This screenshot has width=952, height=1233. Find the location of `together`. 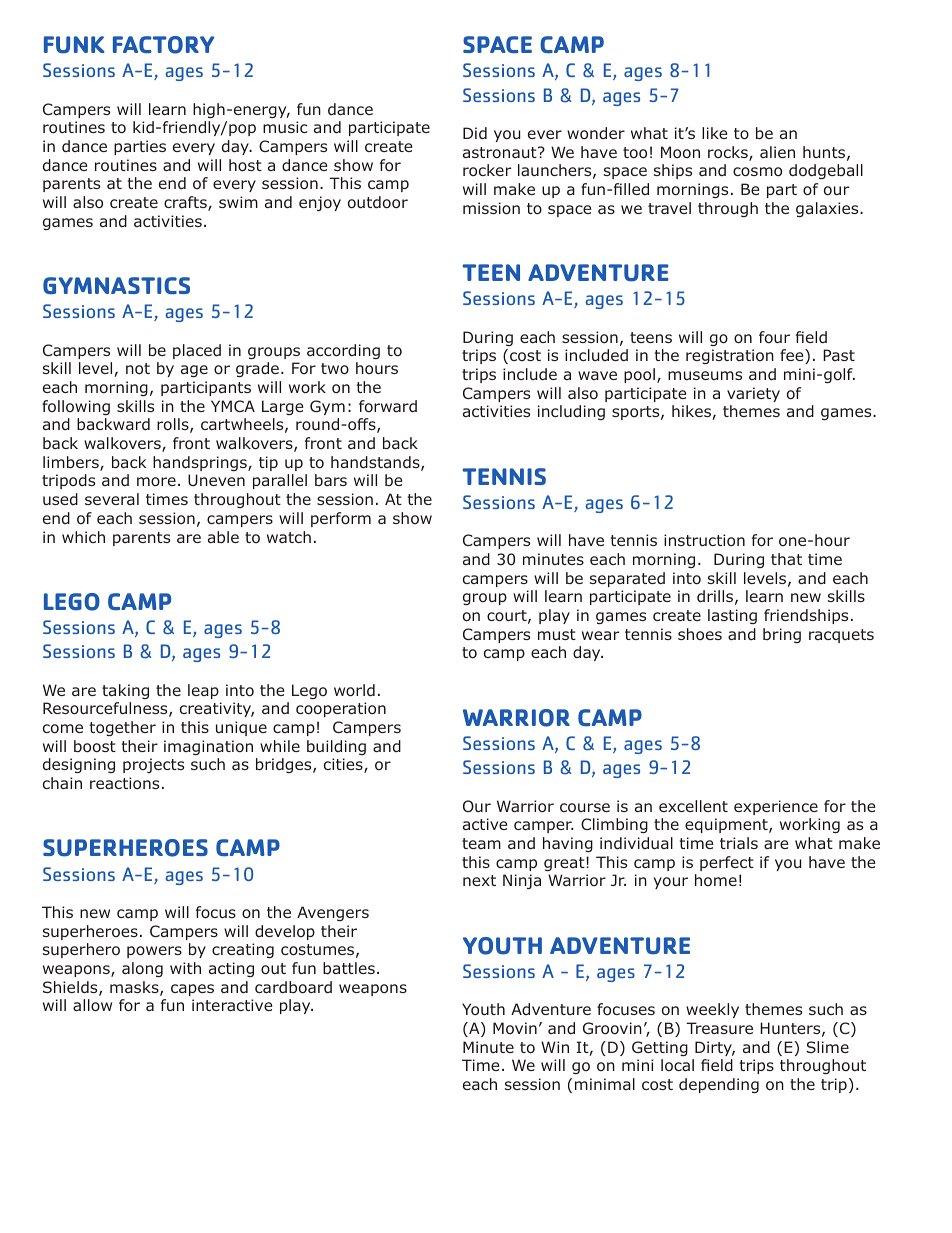

together is located at coordinates (123, 728).
